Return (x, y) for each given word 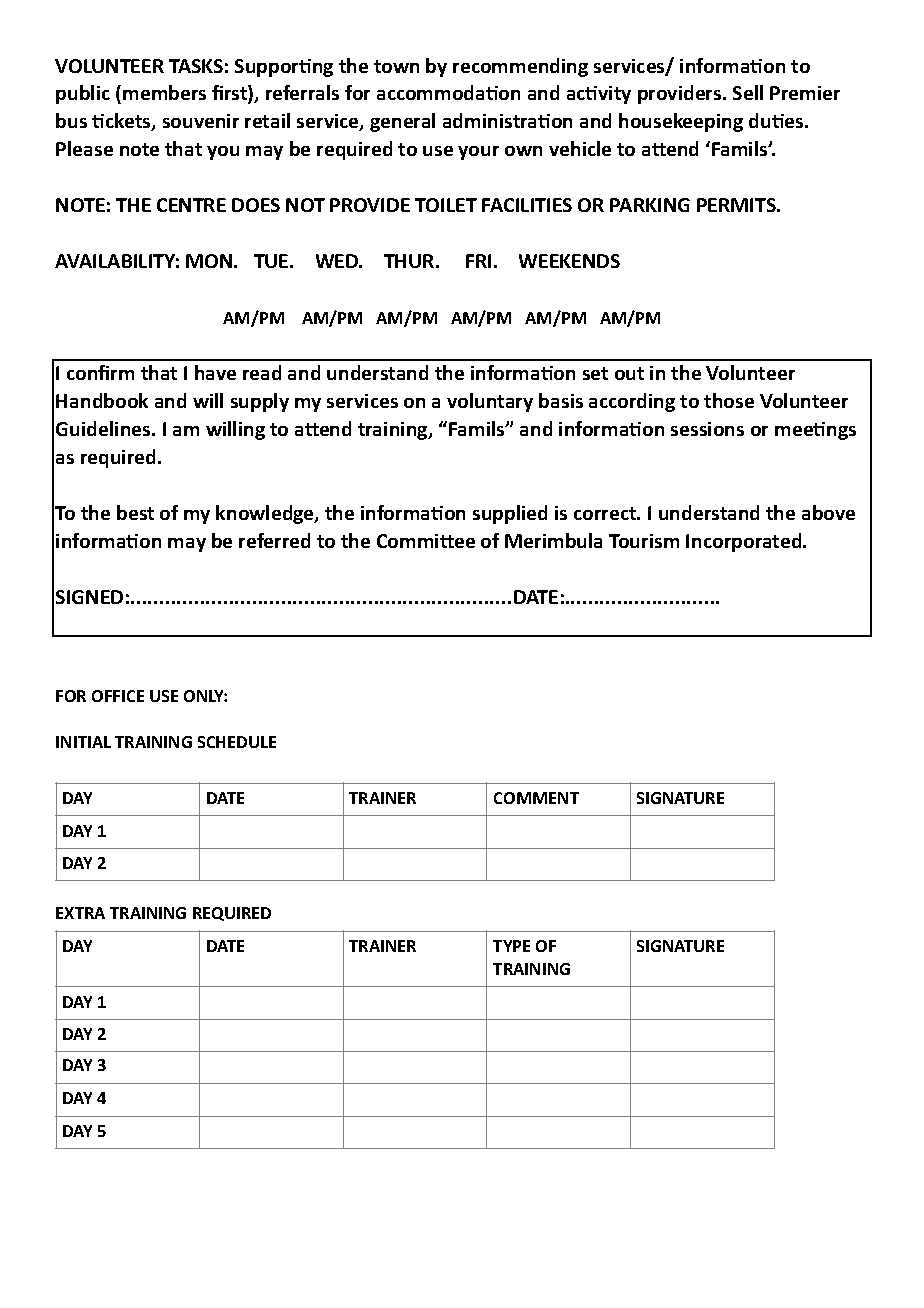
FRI (478, 261)
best (135, 512)
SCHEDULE (237, 742)
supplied (510, 514)
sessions (707, 429)
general (402, 122)
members (164, 92)
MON (209, 261)
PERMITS (737, 205)
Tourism (644, 541)
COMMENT (536, 798)
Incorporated (745, 542)
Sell (748, 92)
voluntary (490, 402)
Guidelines (104, 428)
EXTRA (80, 913)
